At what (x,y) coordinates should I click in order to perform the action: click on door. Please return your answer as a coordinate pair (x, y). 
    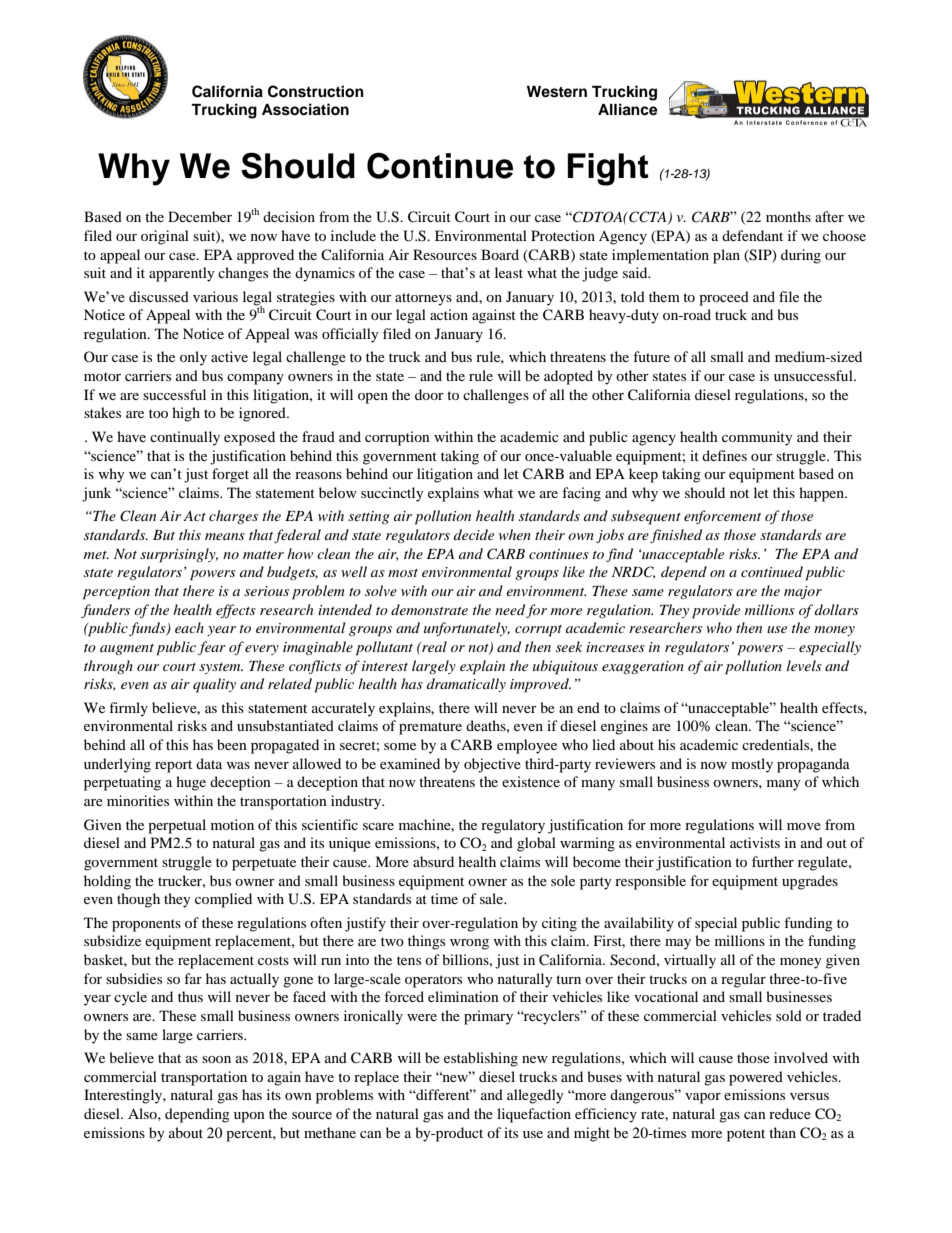
    Looking at the image, I should click on (429, 394).
